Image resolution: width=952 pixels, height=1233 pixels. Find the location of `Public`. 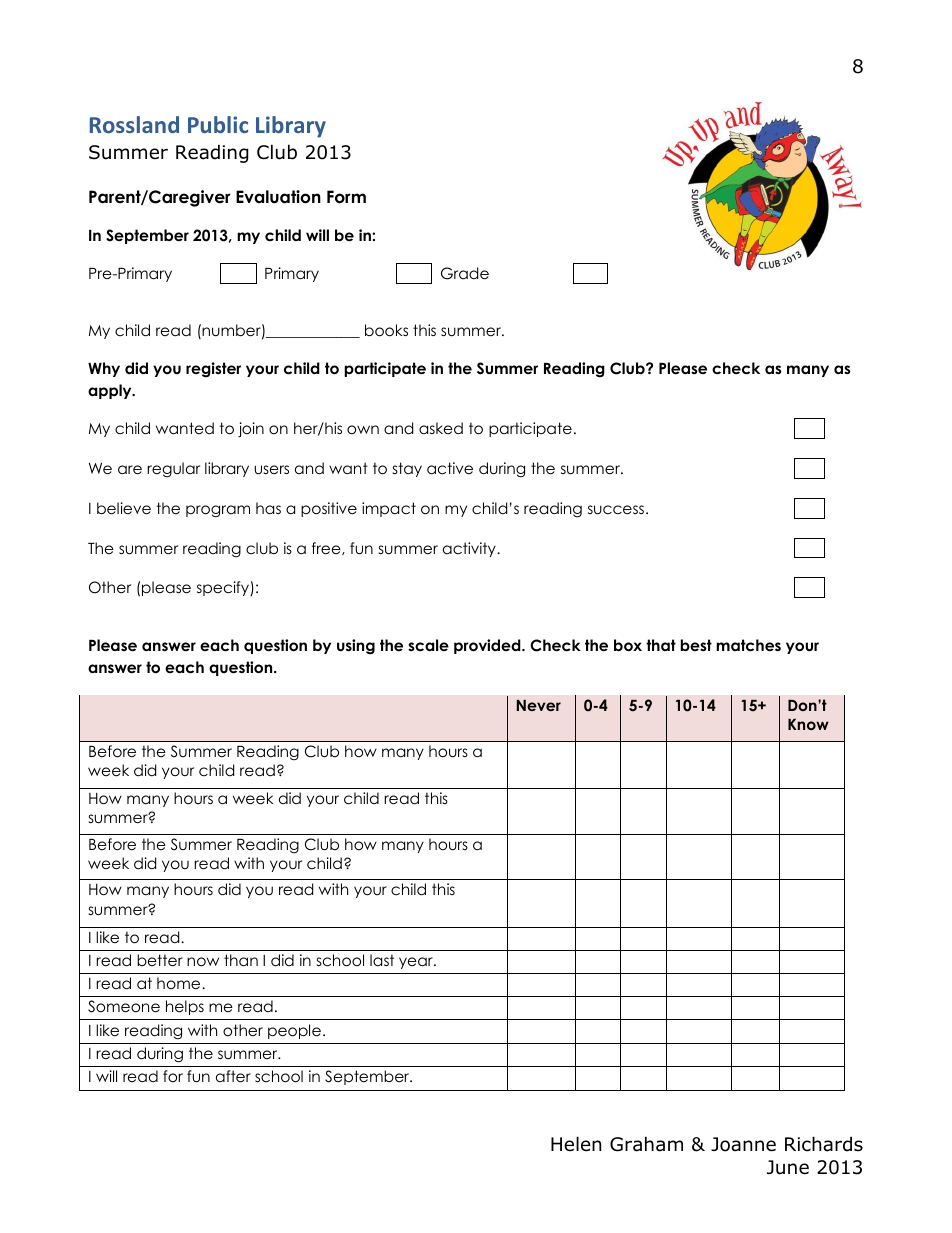

Public is located at coordinates (218, 124).
